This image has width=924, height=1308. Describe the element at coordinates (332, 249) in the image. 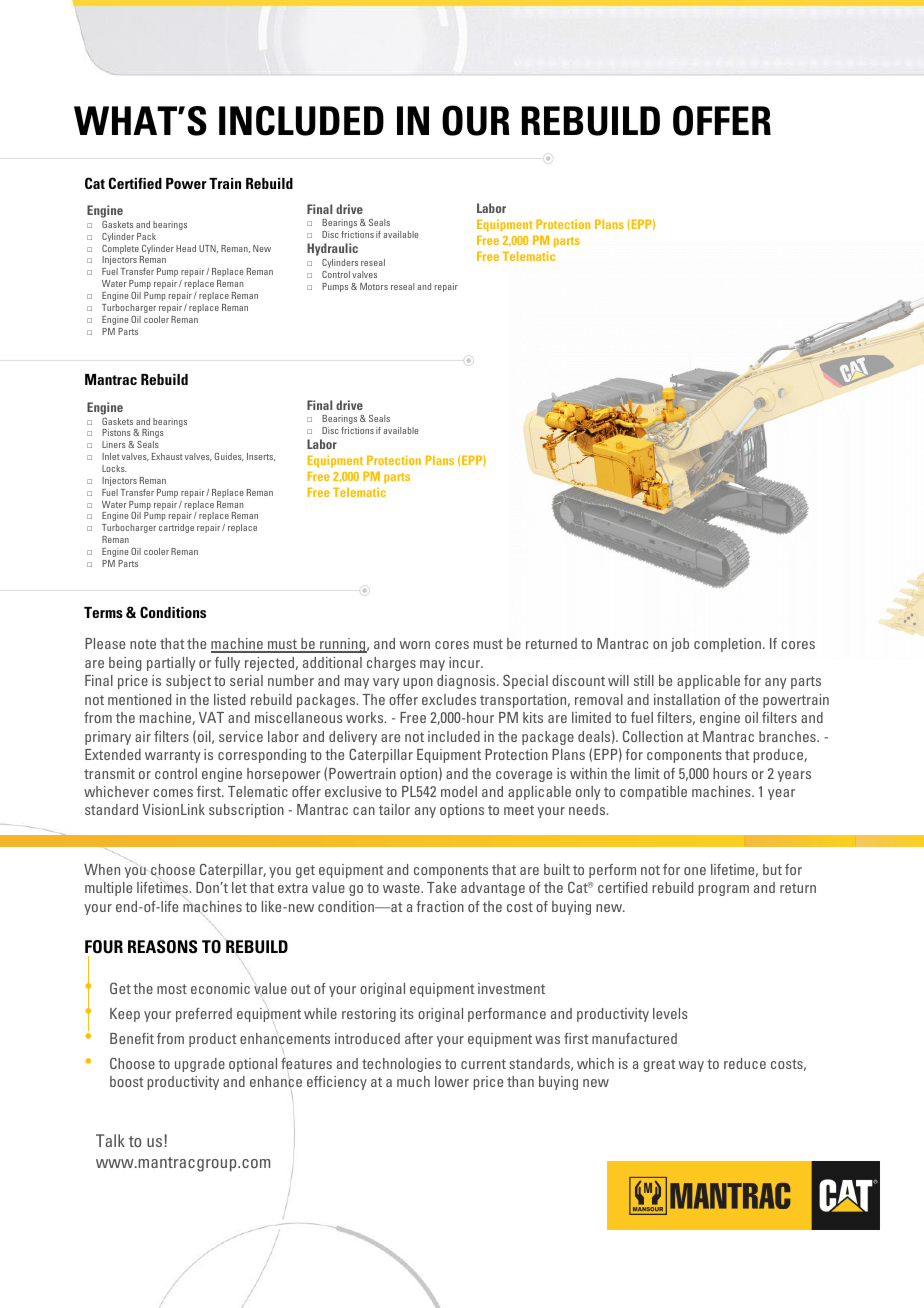

I see `Hydraulic` at that location.
